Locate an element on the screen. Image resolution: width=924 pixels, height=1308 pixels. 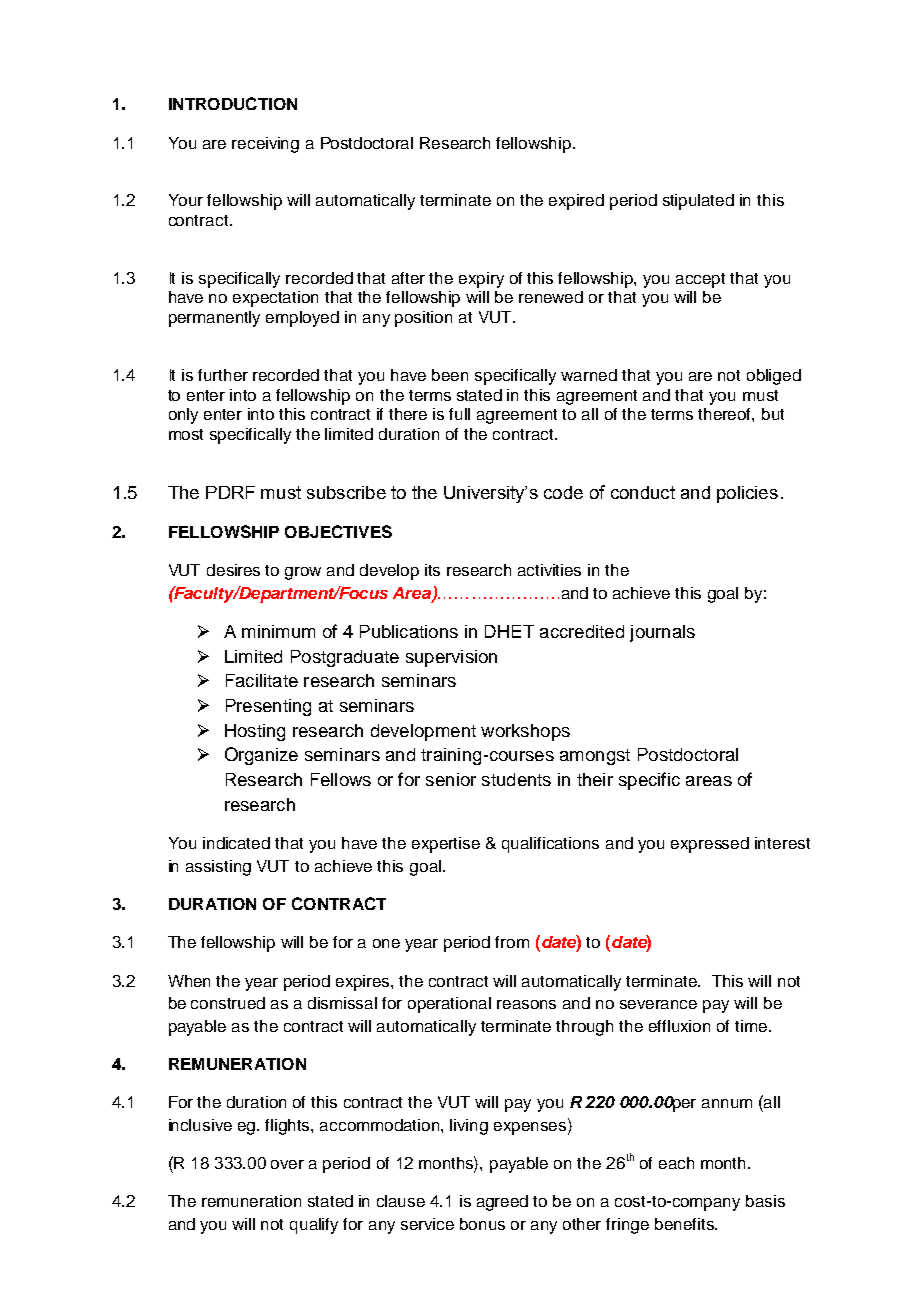
desires is located at coordinates (233, 570).
